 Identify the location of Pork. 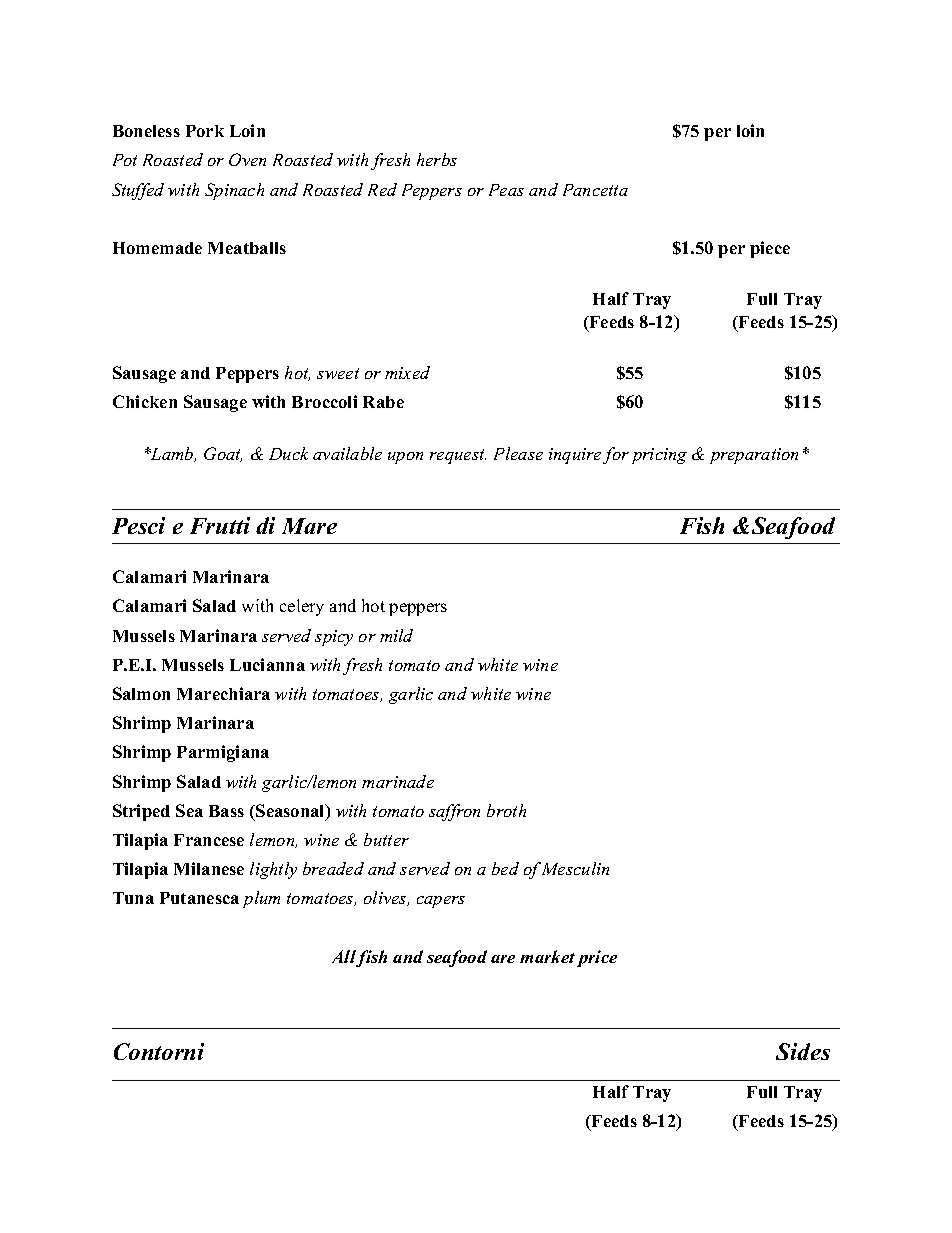
(205, 131).
